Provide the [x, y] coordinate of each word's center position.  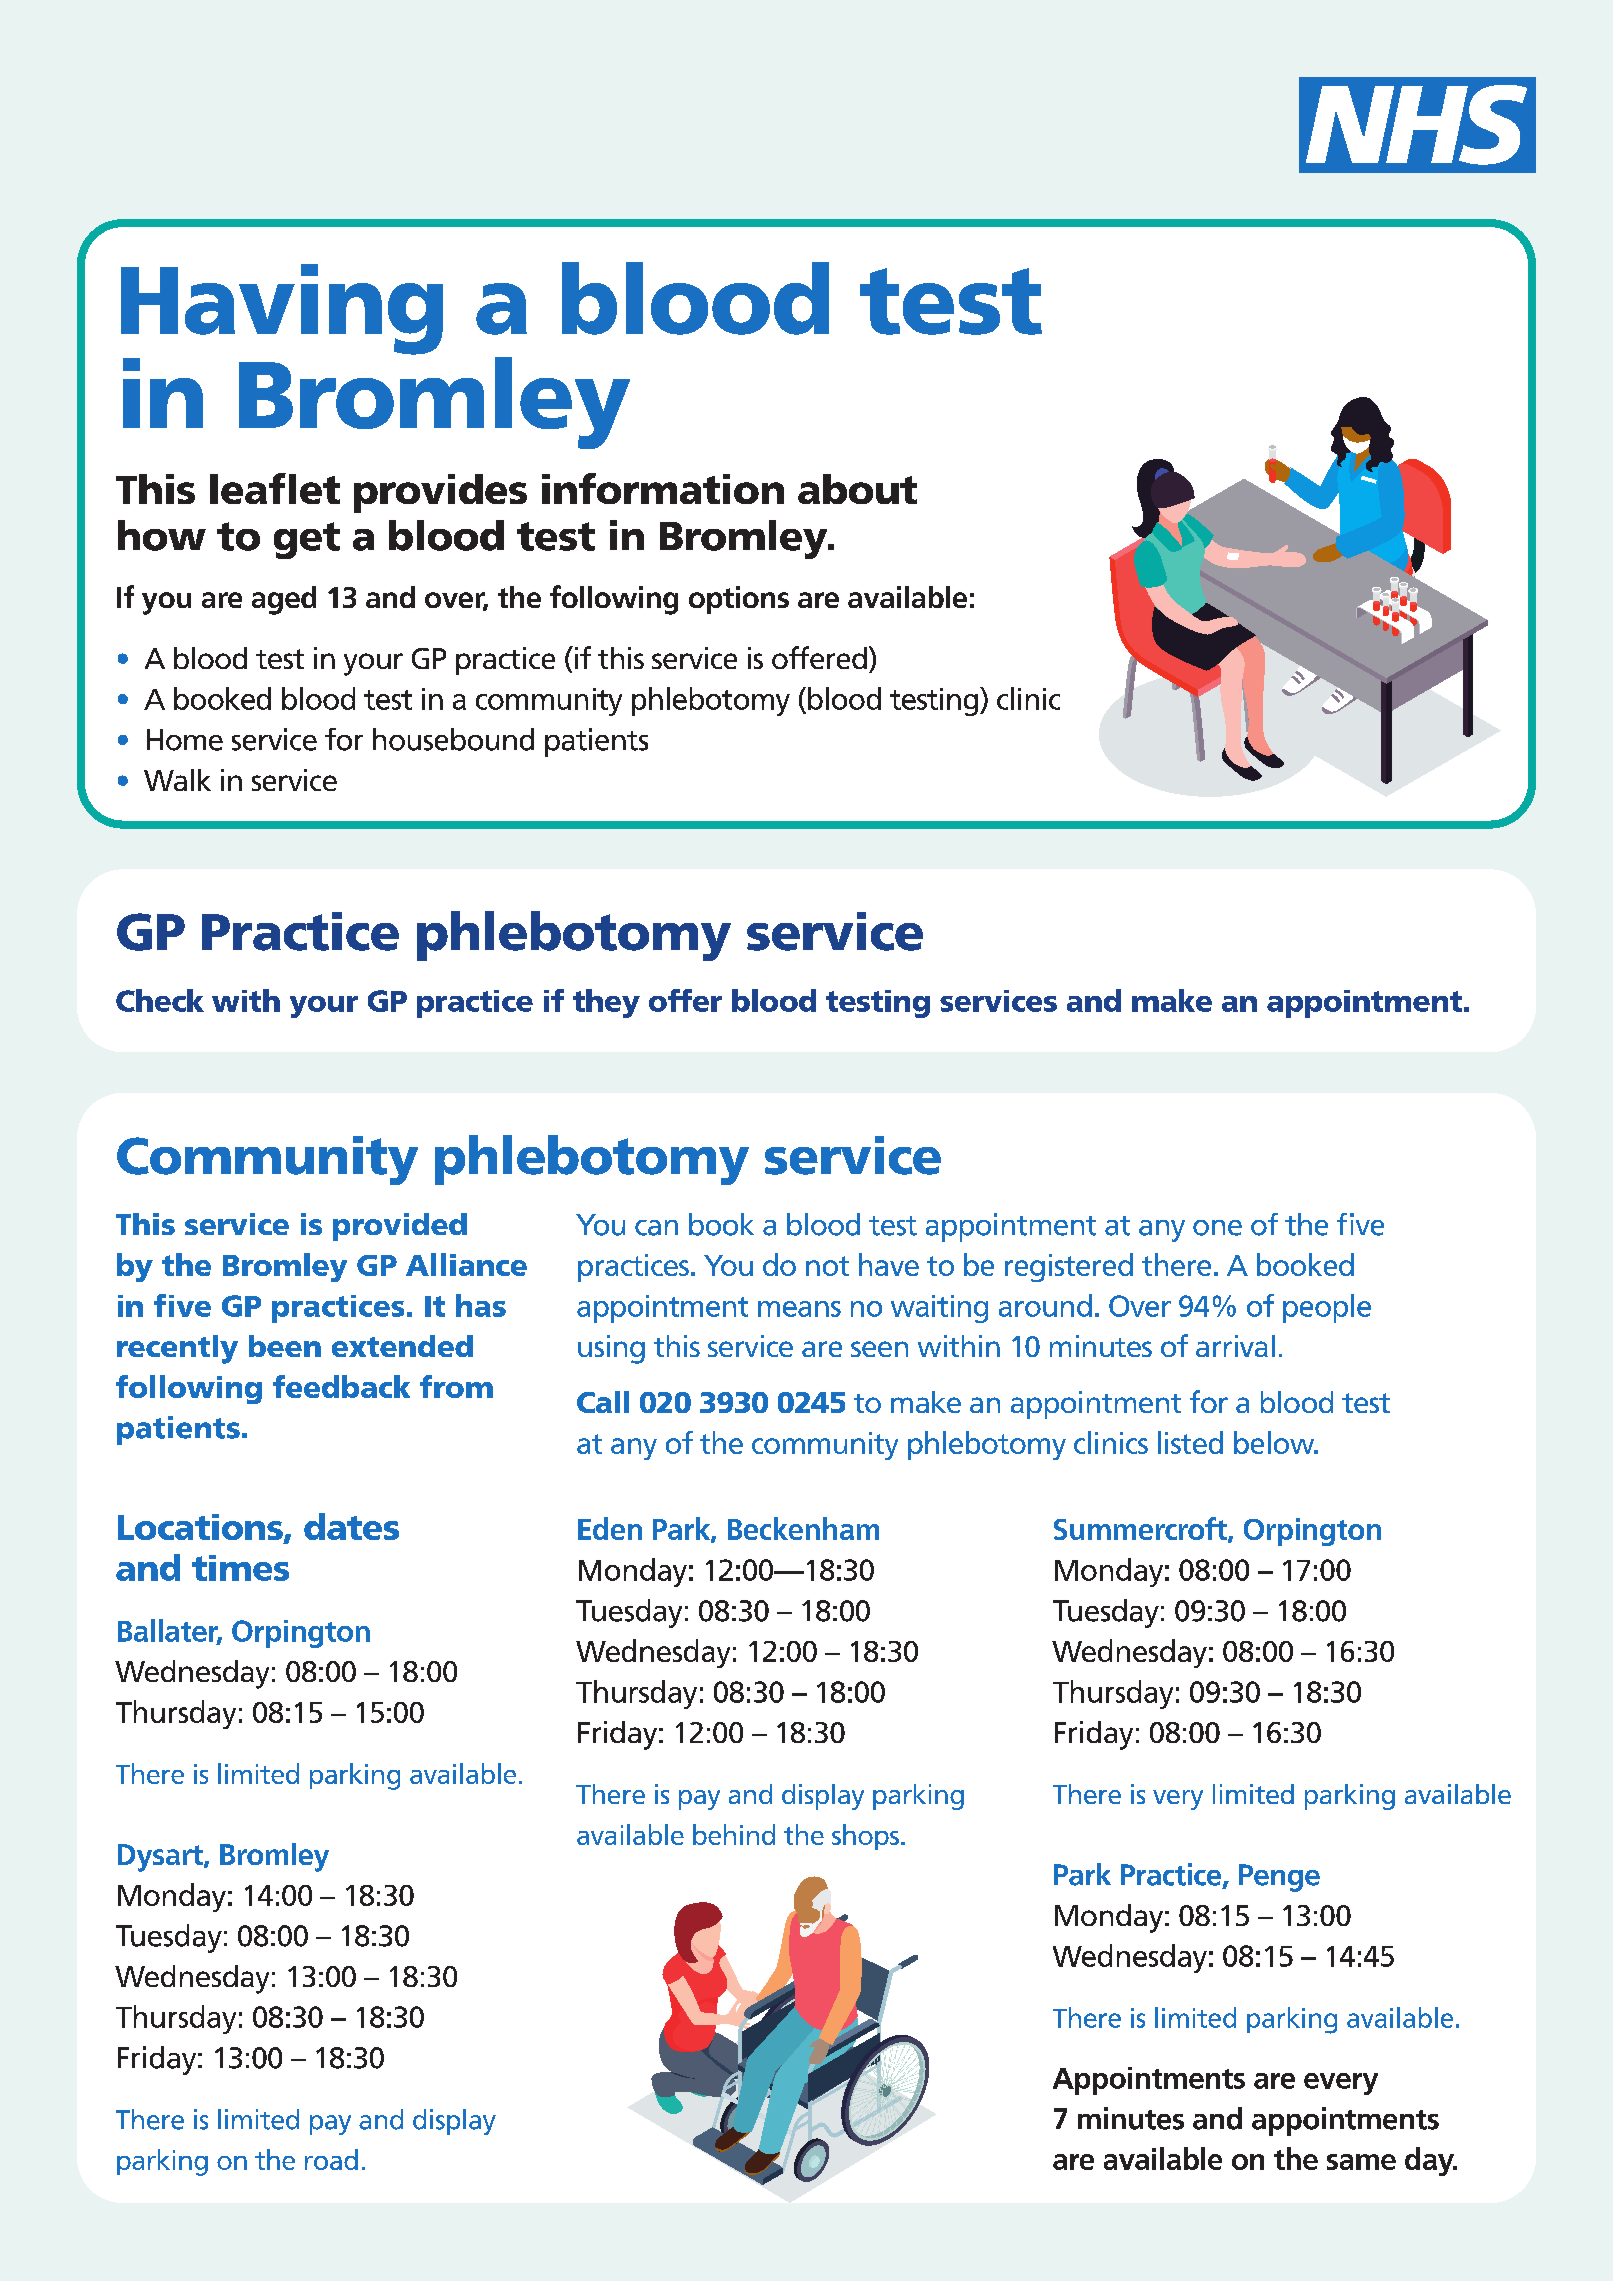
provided [400, 1227]
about [857, 489]
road [331, 2159]
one [1217, 1228]
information [663, 488]
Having [282, 309]
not [827, 1266]
